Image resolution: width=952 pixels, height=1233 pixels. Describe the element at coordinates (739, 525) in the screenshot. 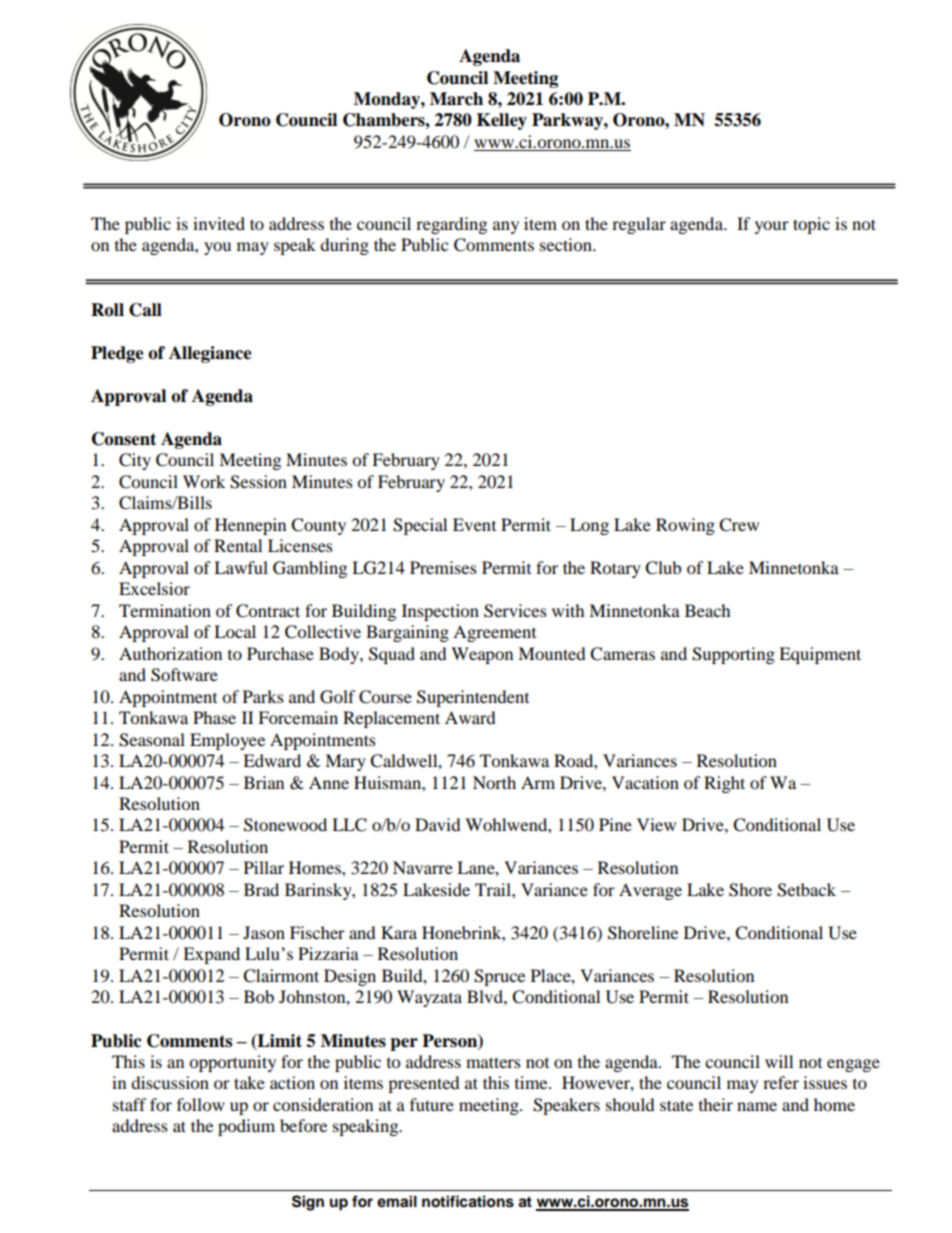

I see `Crew` at that location.
